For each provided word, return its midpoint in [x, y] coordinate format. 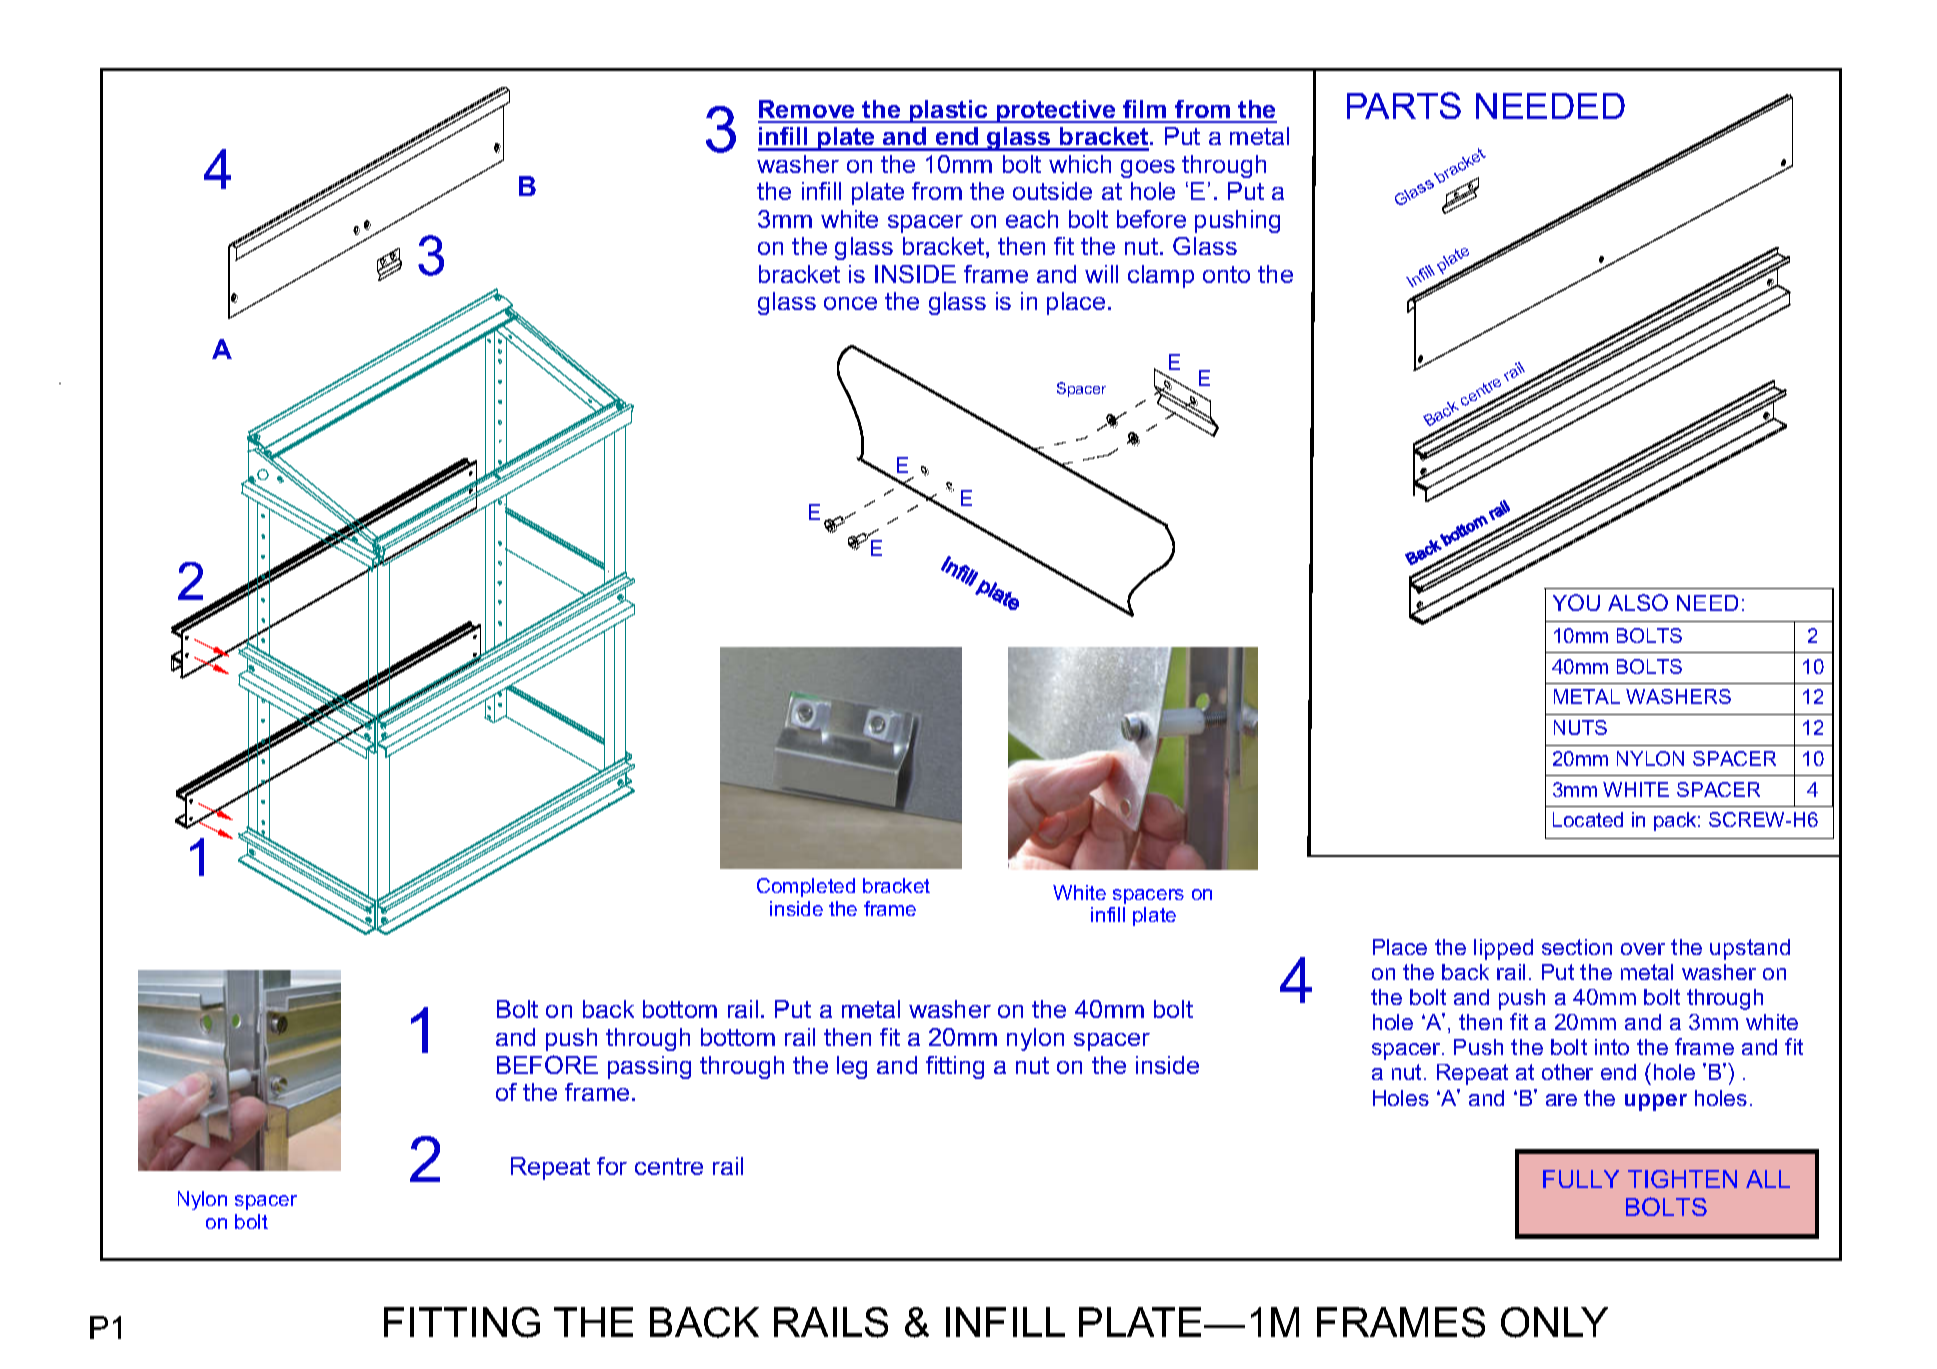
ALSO [1638, 602]
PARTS [1404, 105]
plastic [949, 111]
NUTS [1580, 727]
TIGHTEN [1682, 1179]
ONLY [1554, 1322]
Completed [806, 887]
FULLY [1581, 1179]
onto [1226, 274]
